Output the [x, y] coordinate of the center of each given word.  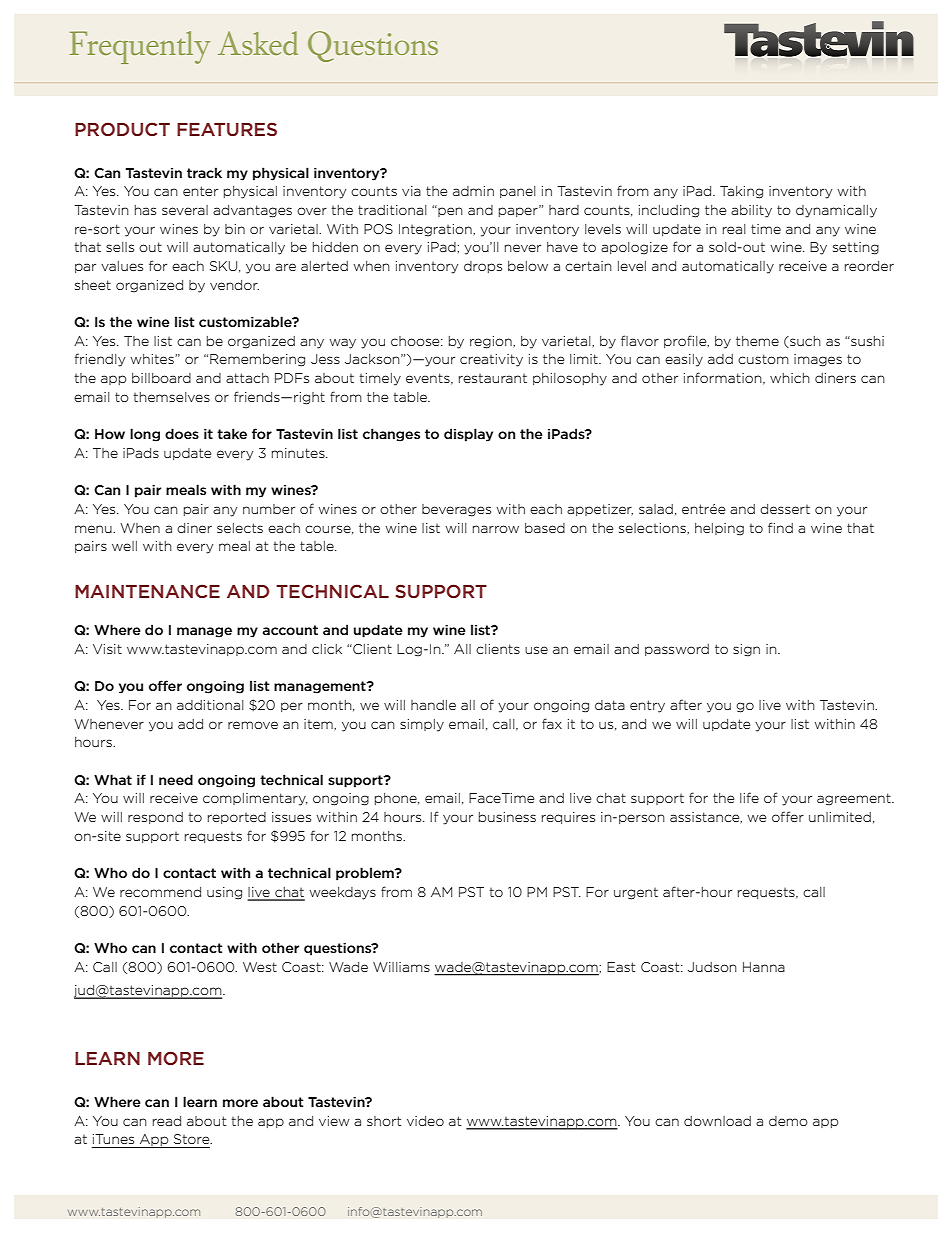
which [790, 378]
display [468, 435]
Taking [741, 192]
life [749, 797]
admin [473, 191]
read [167, 1121]
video [425, 1121]
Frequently [139, 47]
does [182, 433]
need [176, 779]
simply [422, 725]
